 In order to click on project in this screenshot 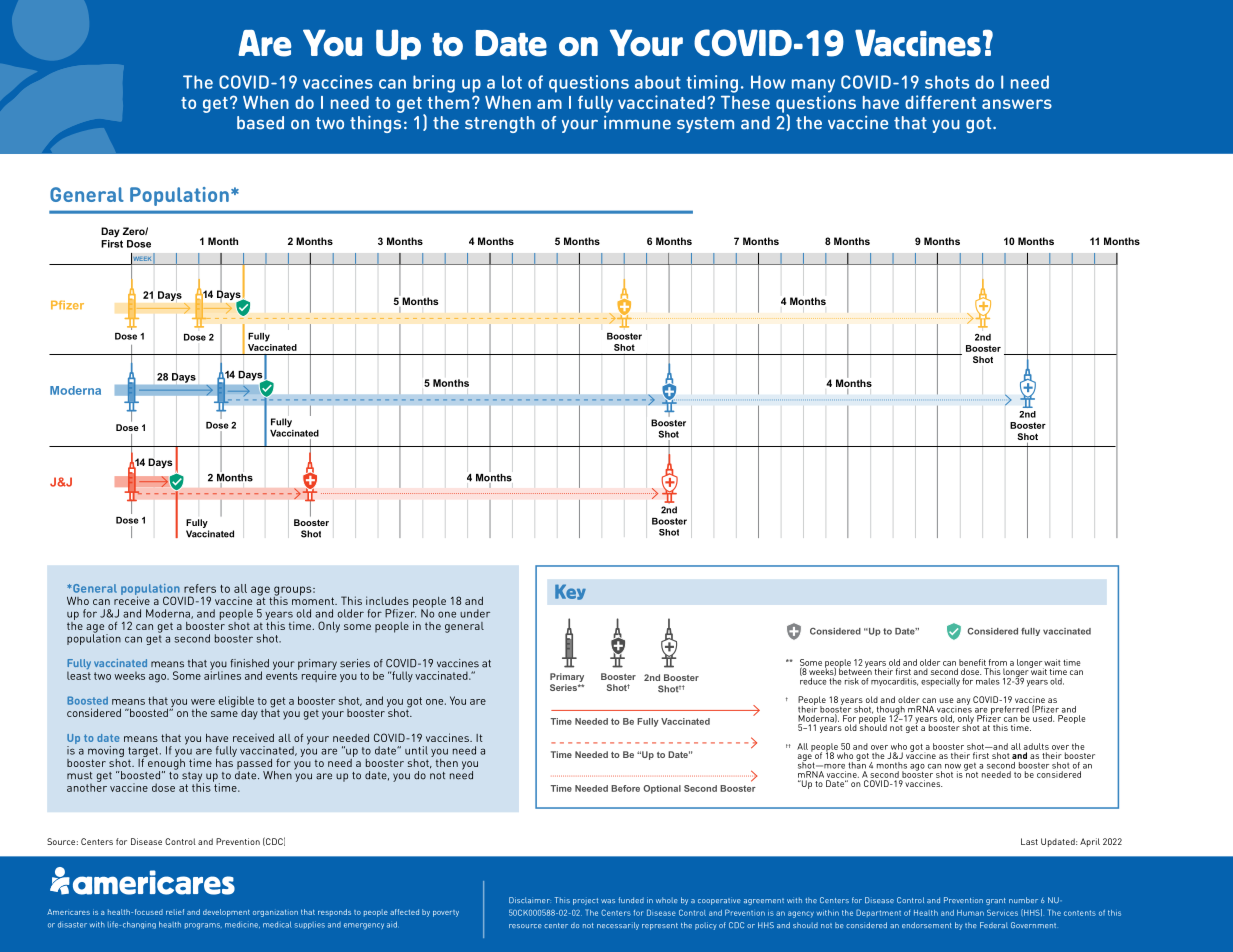, I will do `click(585, 901)`.
